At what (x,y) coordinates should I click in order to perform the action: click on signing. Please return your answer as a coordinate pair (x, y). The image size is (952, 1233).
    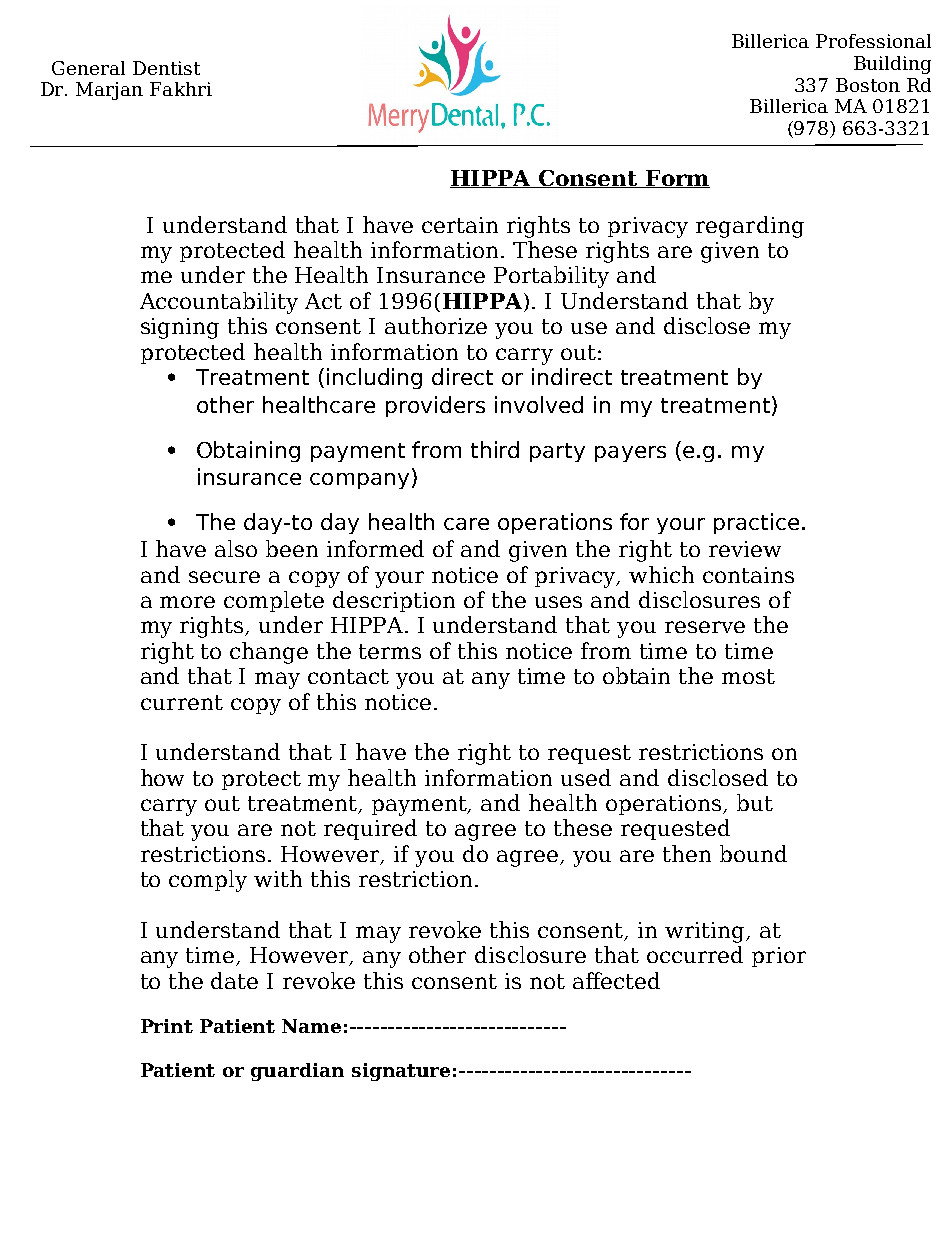
    Looking at the image, I should click on (180, 328).
